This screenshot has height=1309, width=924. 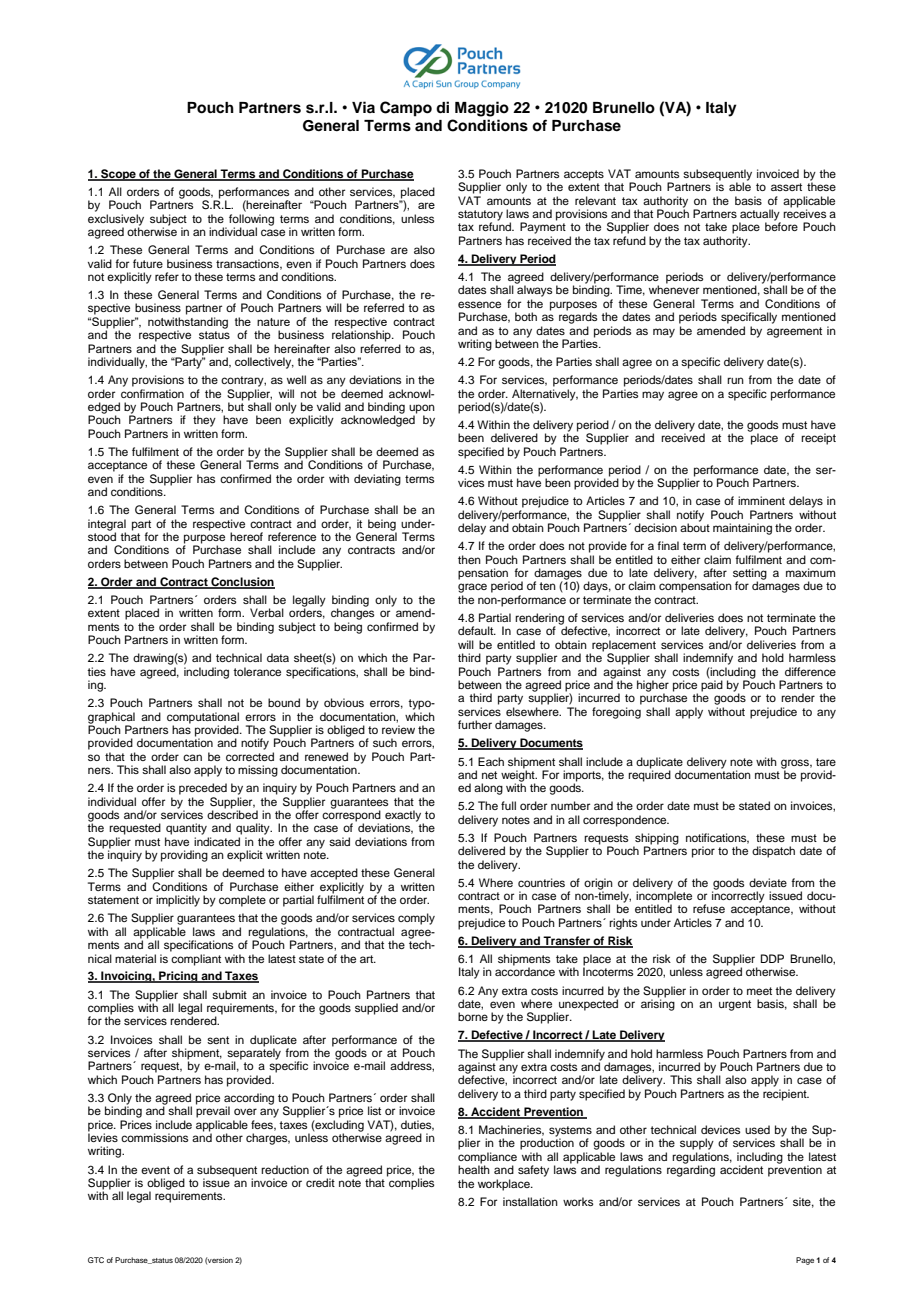 What do you see at coordinates (525, 971) in the screenshot?
I see `accordance` at bounding box center [525, 971].
